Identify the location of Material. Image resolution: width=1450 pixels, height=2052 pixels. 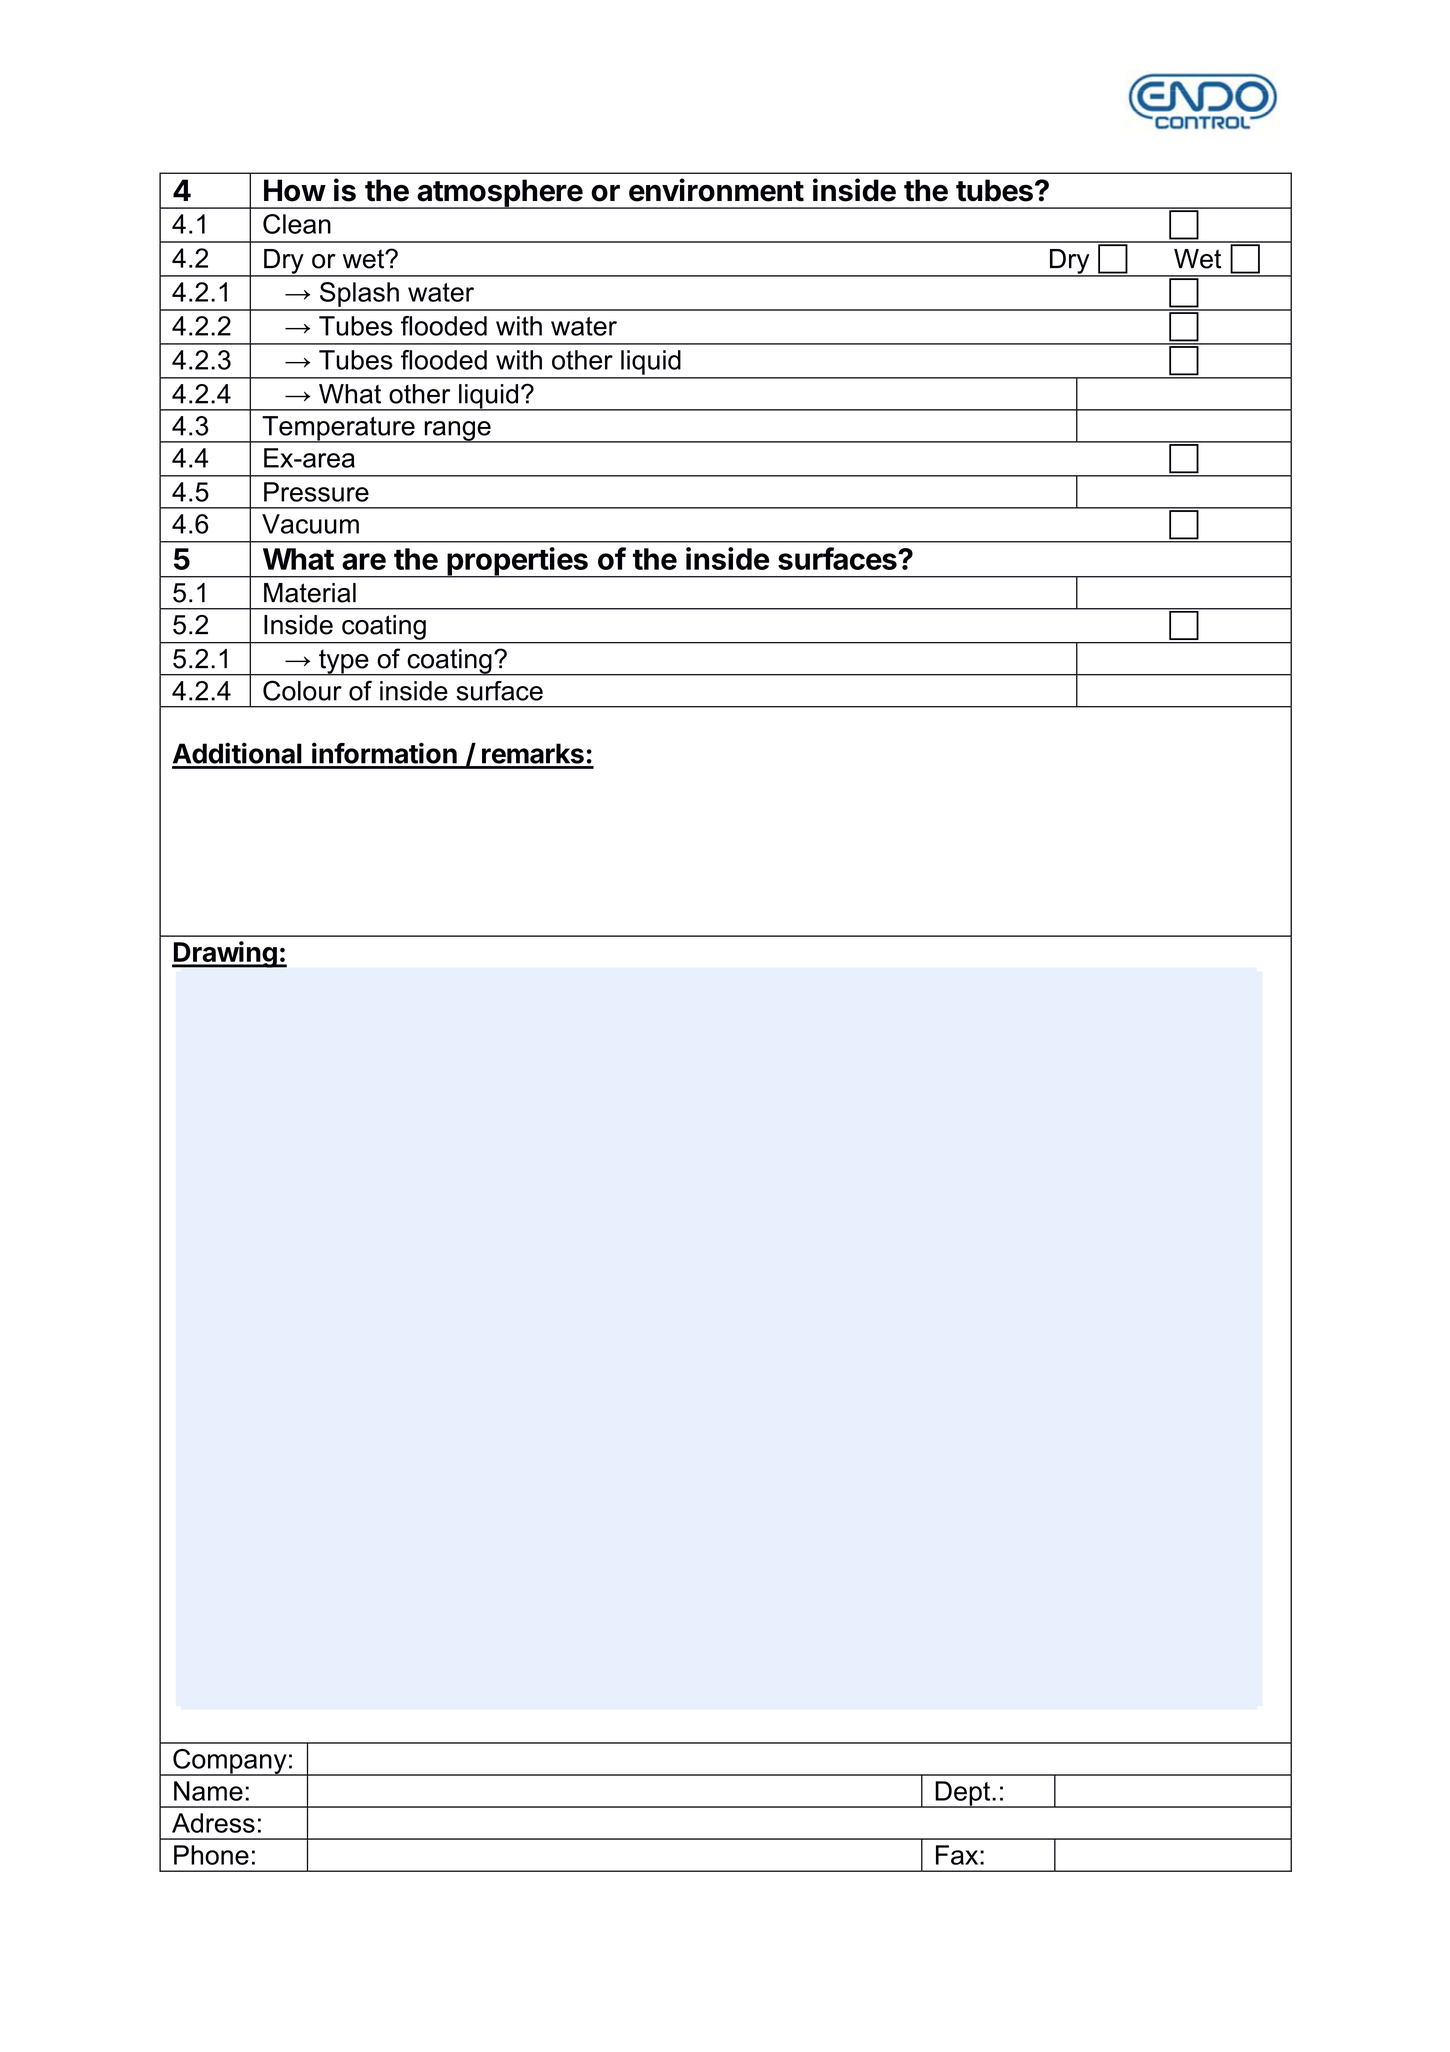
(310, 593).
